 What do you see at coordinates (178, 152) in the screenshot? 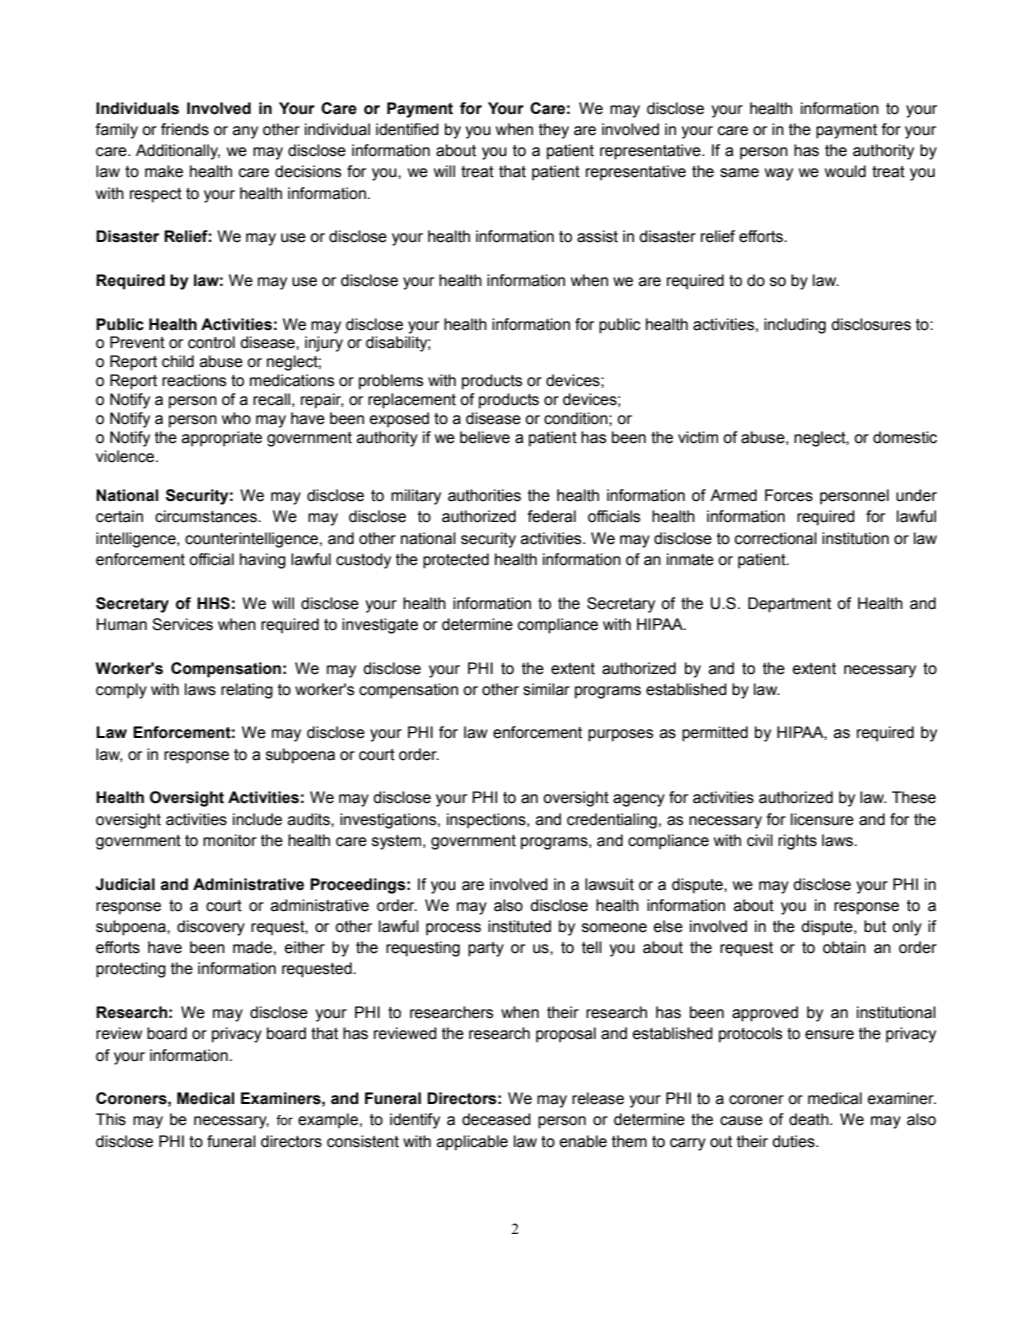
I see `Additionally` at bounding box center [178, 152].
